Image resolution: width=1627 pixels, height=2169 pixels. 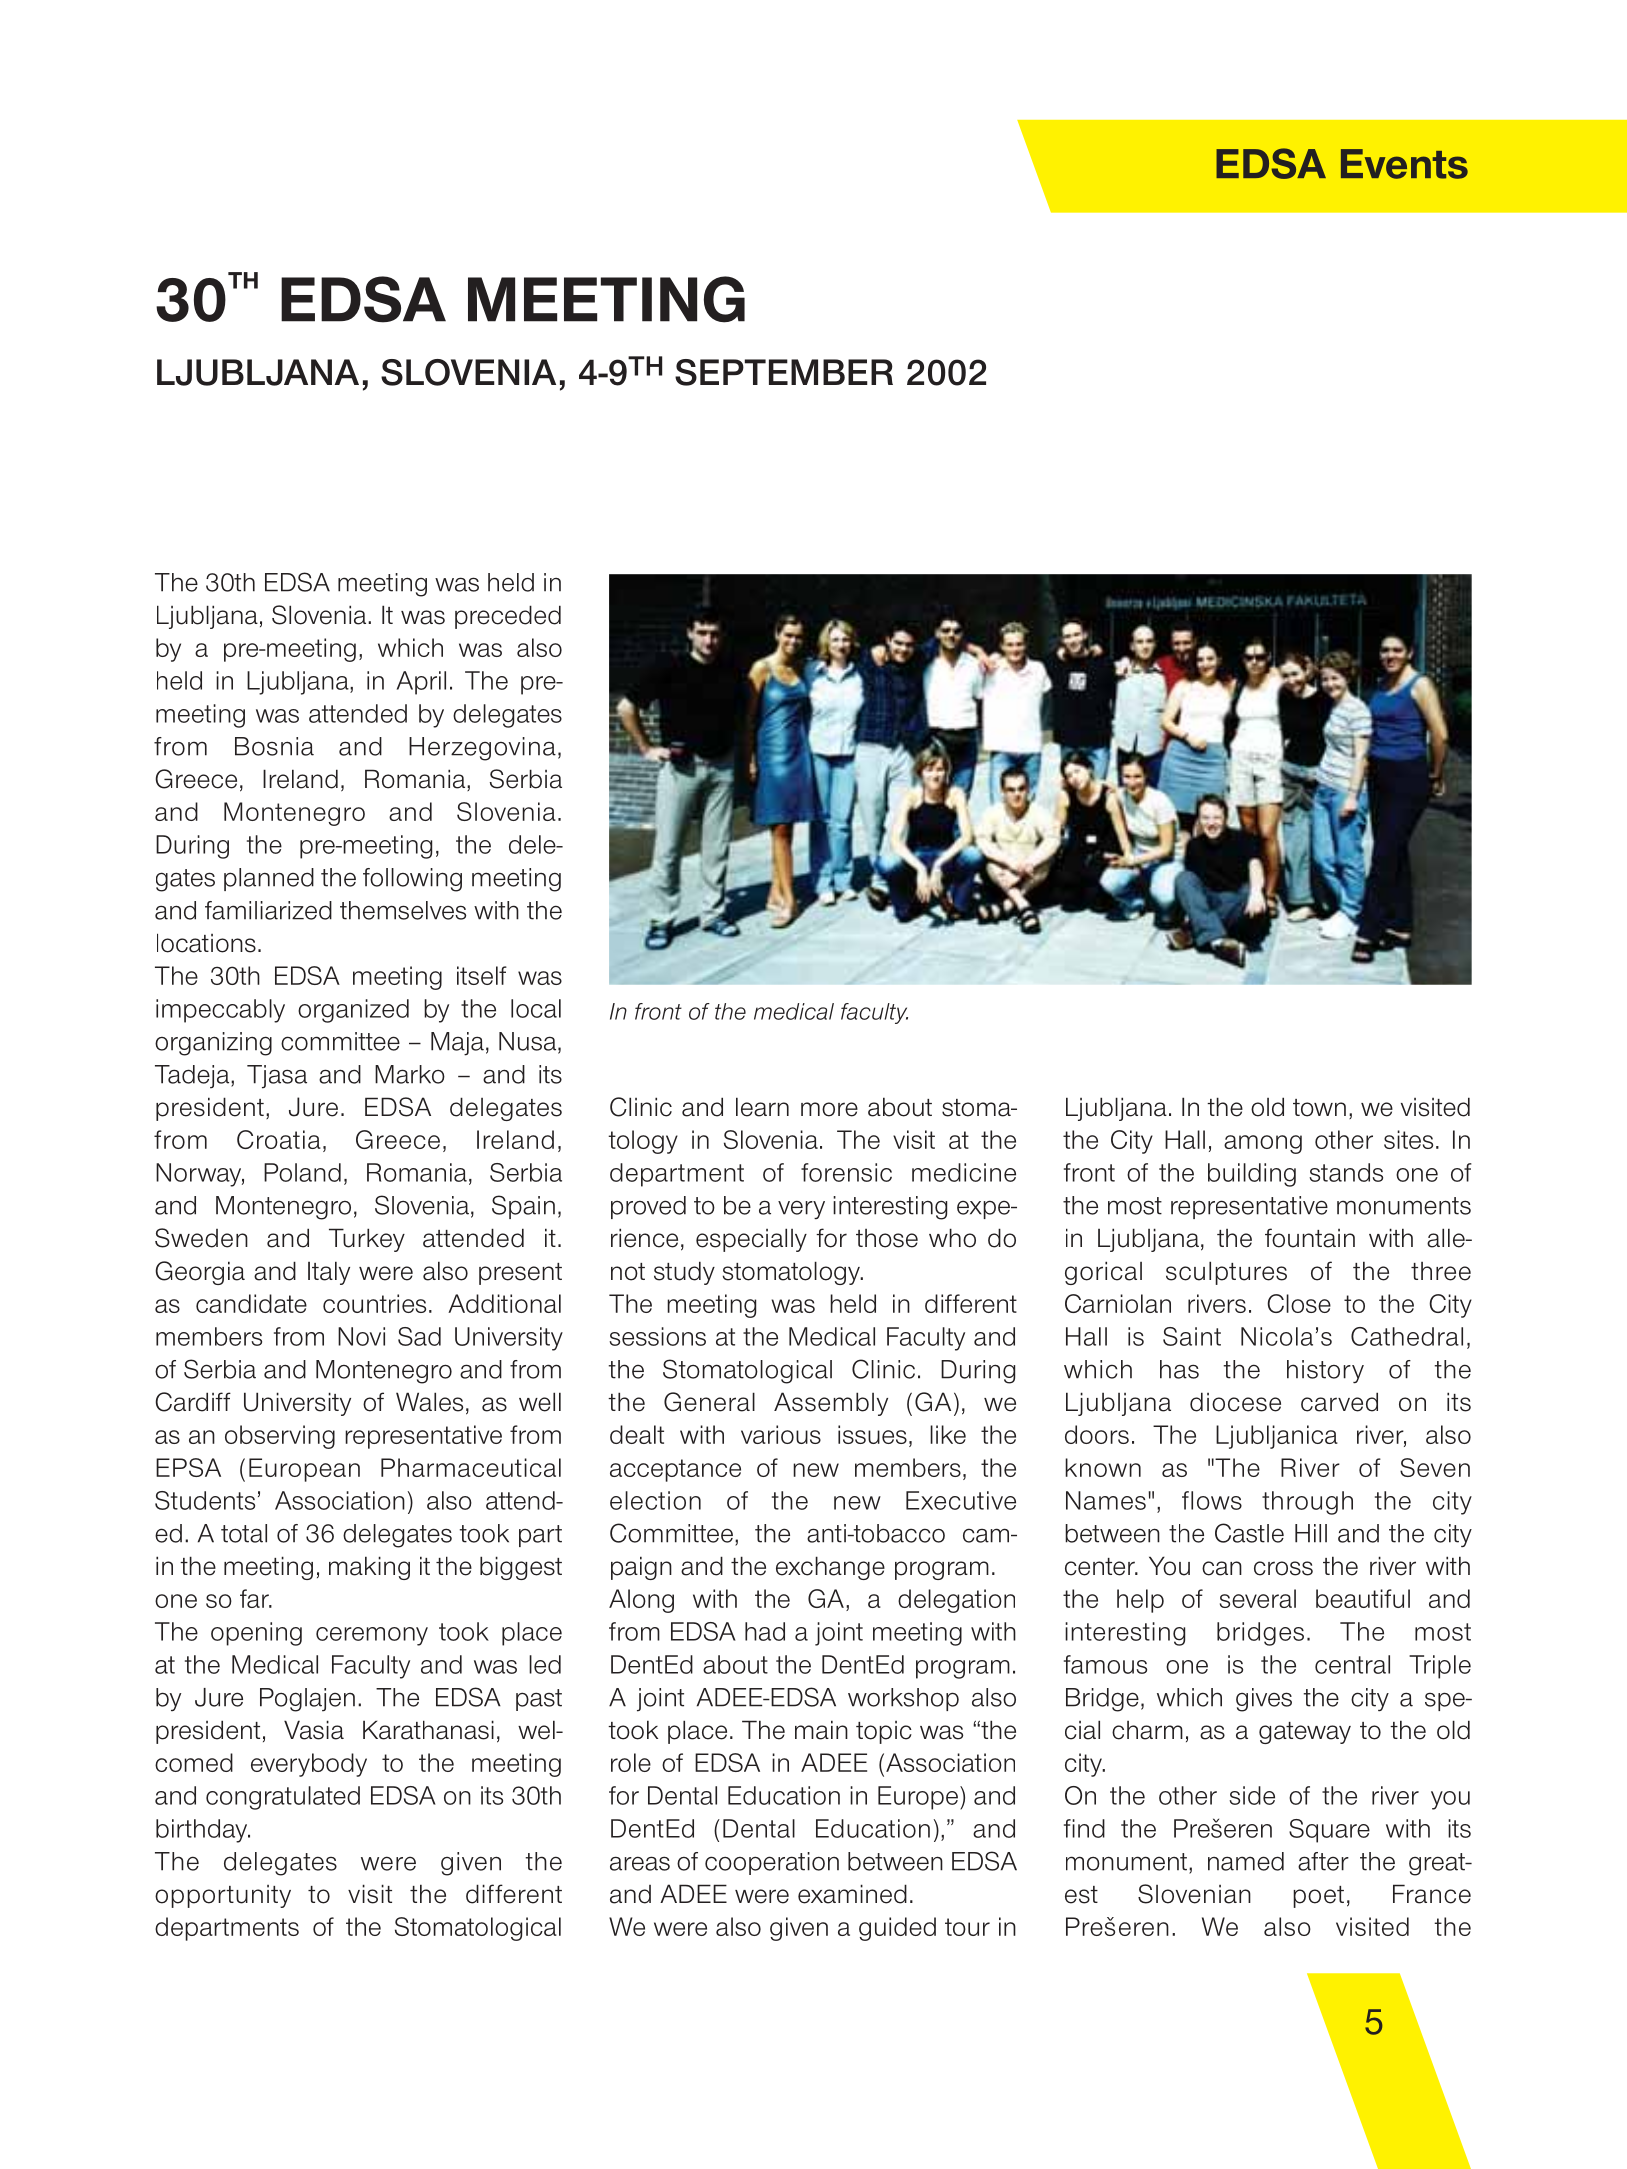 What do you see at coordinates (784, 372) in the screenshot?
I see `SEPTEMBER` at bounding box center [784, 372].
